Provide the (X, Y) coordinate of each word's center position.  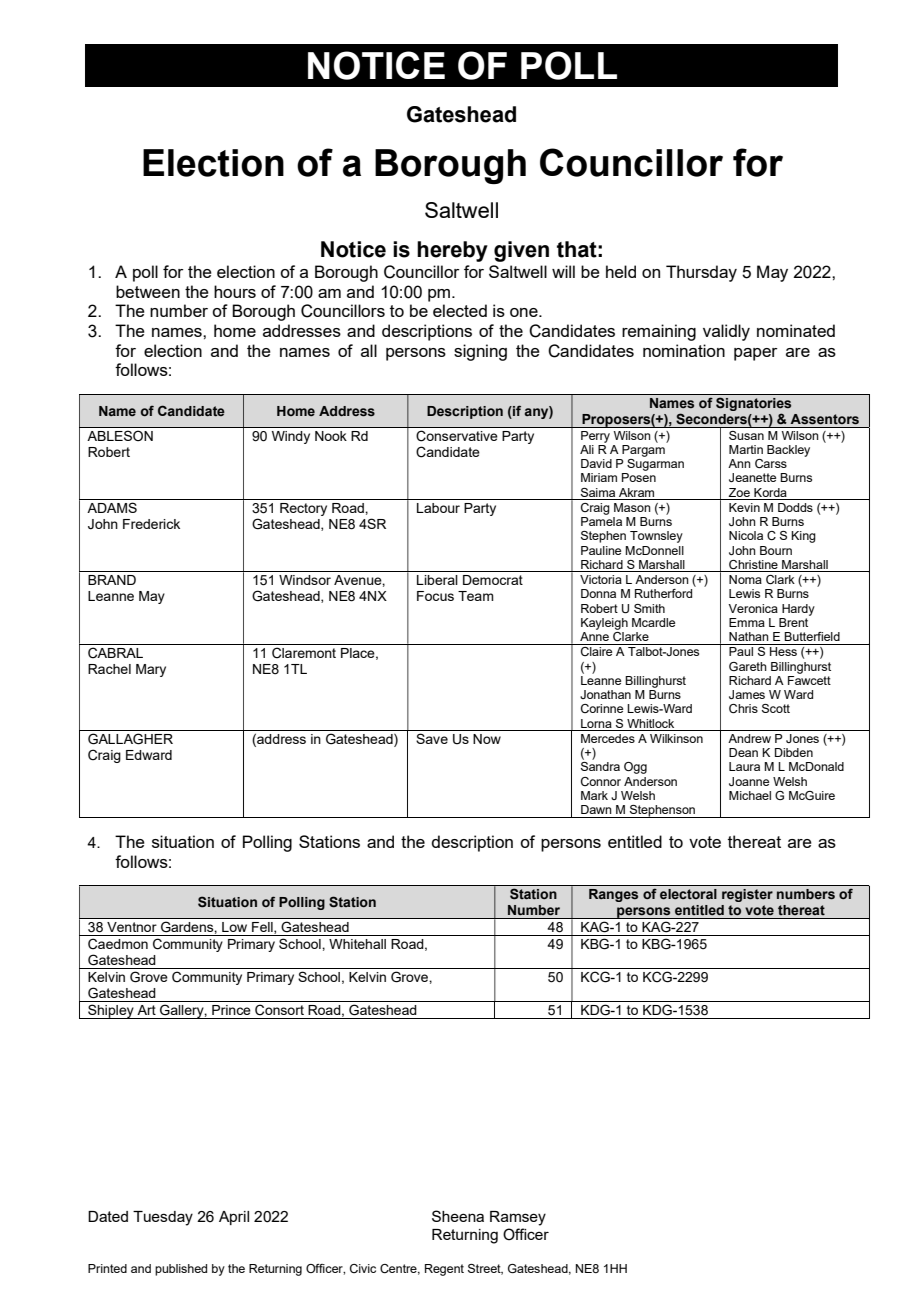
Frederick (151, 524)
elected (460, 310)
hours (235, 291)
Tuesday (163, 1218)
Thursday (701, 273)
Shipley (111, 1011)
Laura (744, 766)
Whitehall (357, 944)
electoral (688, 894)
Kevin (744, 507)
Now (487, 739)
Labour (438, 508)
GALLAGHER (130, 739)
